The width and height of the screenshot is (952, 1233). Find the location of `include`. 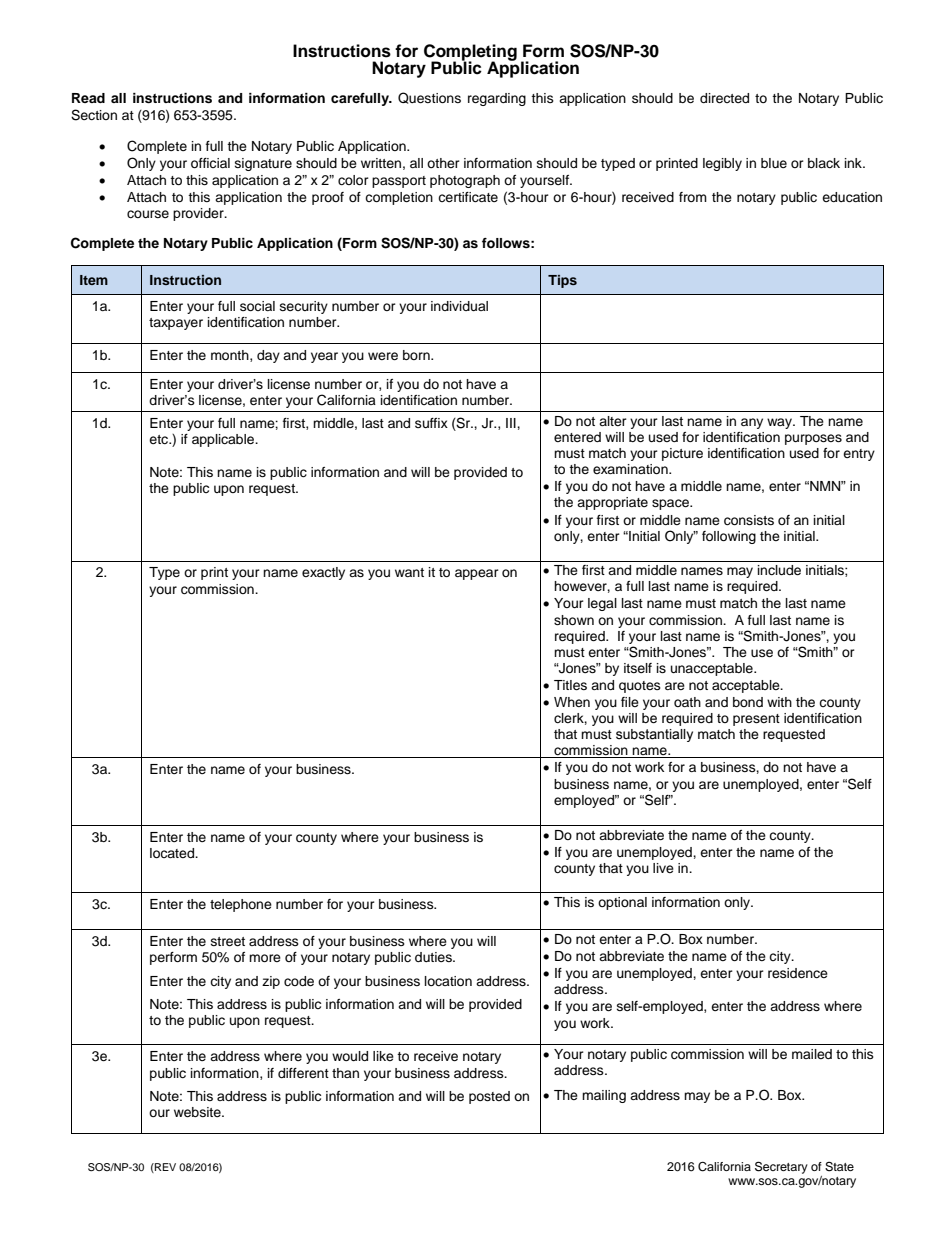

include is located at coordinates (779, 570).
